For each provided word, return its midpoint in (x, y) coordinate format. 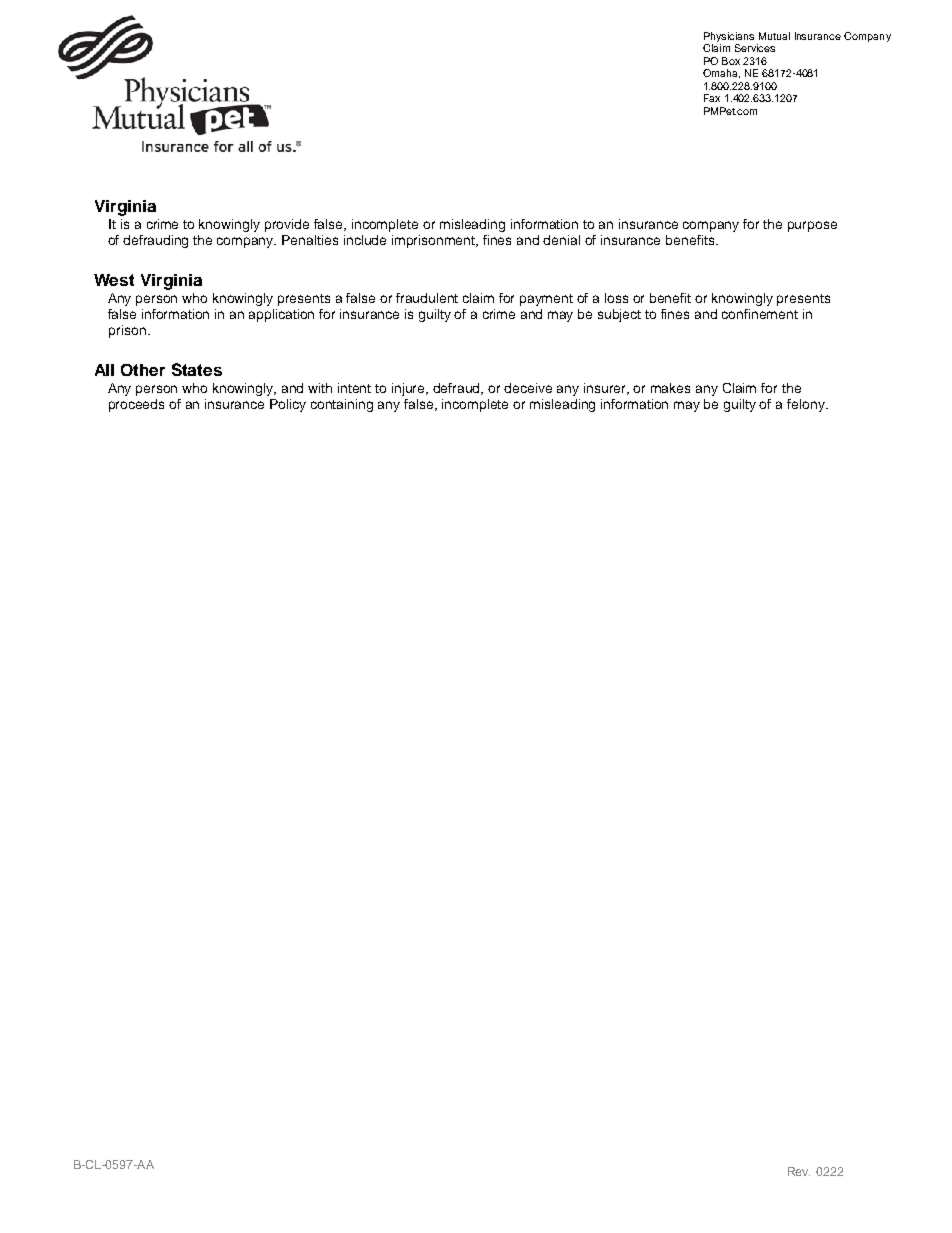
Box (731, 61)
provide (287, 225)
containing (342, 405)
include (365, 240)
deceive (528, 388)
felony (807, 405)
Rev (799, 1171)
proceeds (136, 405)
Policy (288, 405)
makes (670, 388)
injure (410, 389)
